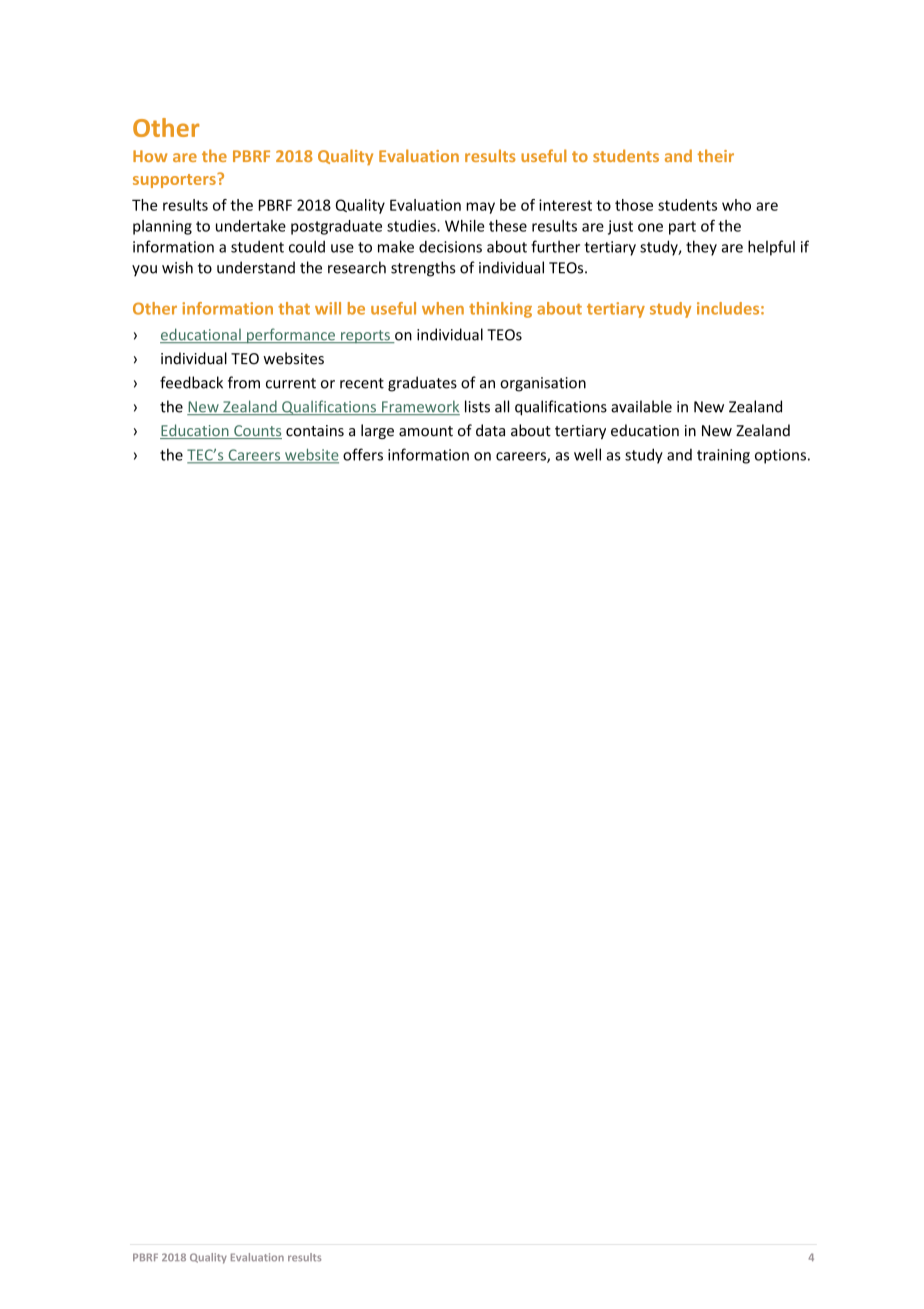  What do you see at coordinates (257, 432) in the image?
I see `Counts` at bounding box center [257, 432].
